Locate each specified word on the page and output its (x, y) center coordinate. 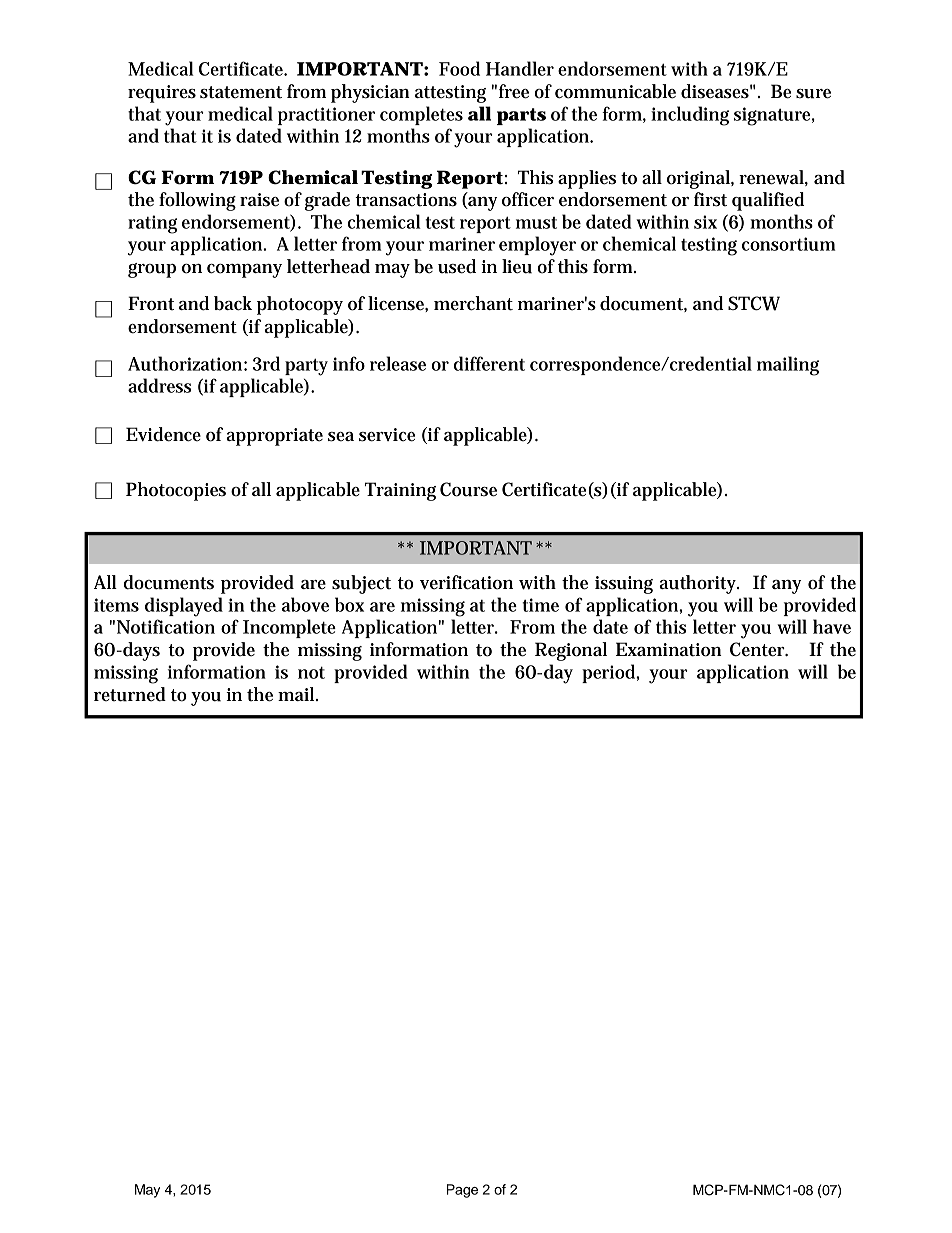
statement (241, 92)
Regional (571, 651)
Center (759, 649)
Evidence (163, 434)
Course (468, 489)
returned (130, 694)
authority (699, 584)
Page (462, 1191)
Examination (669, 649)
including (690, 116)
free (514, 91)
